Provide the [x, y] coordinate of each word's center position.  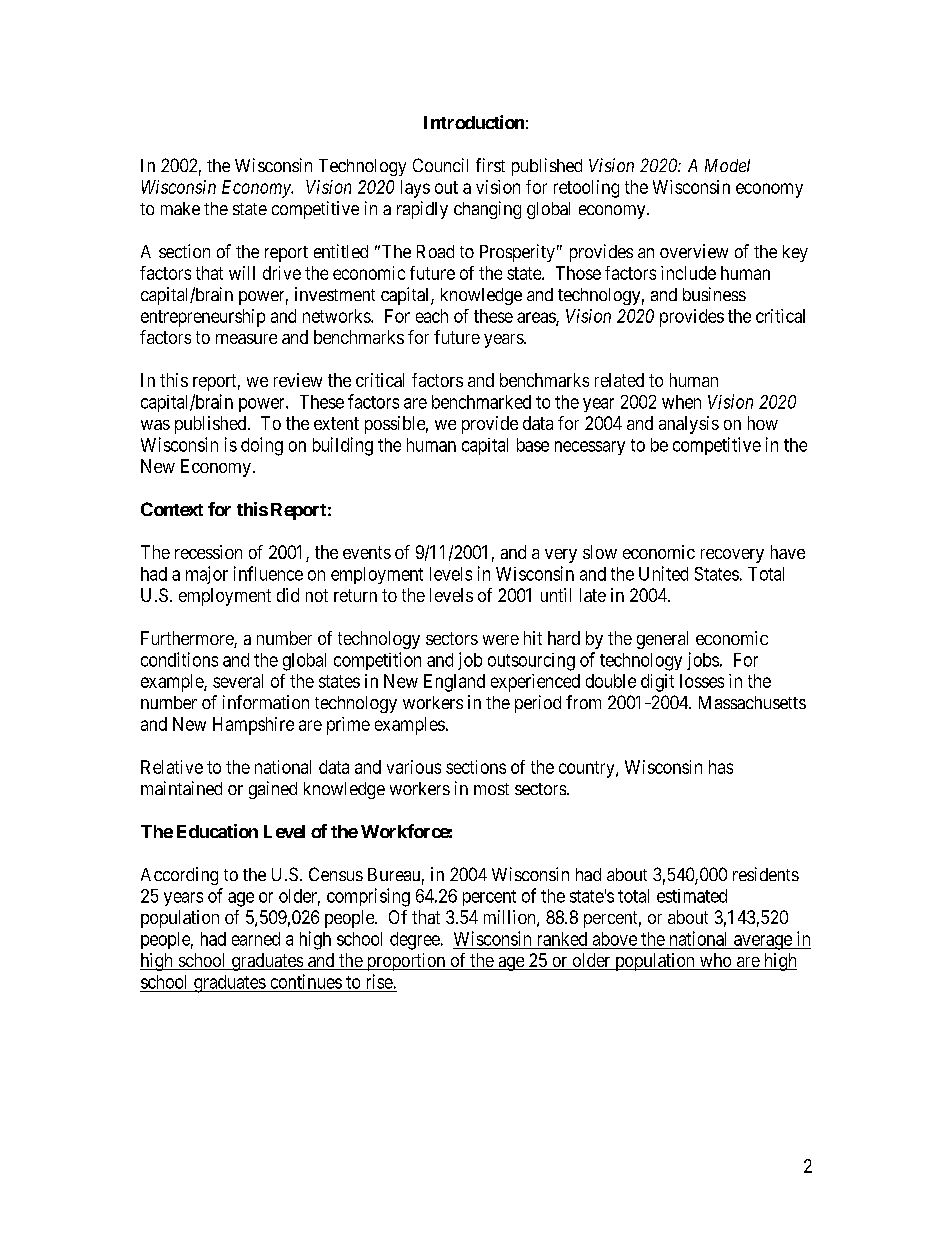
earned [256, 939]
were [501, 640]
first [490, 165]
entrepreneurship [203, 318]
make [180, 208]
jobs [703, 661]
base [533, 445]
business [714, 294]
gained [273, 790]
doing [262, 446]
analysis [689, 425]
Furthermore [188, 639]
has [721, 767]
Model [727, 165]
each [432, 316]
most [491, 789]
